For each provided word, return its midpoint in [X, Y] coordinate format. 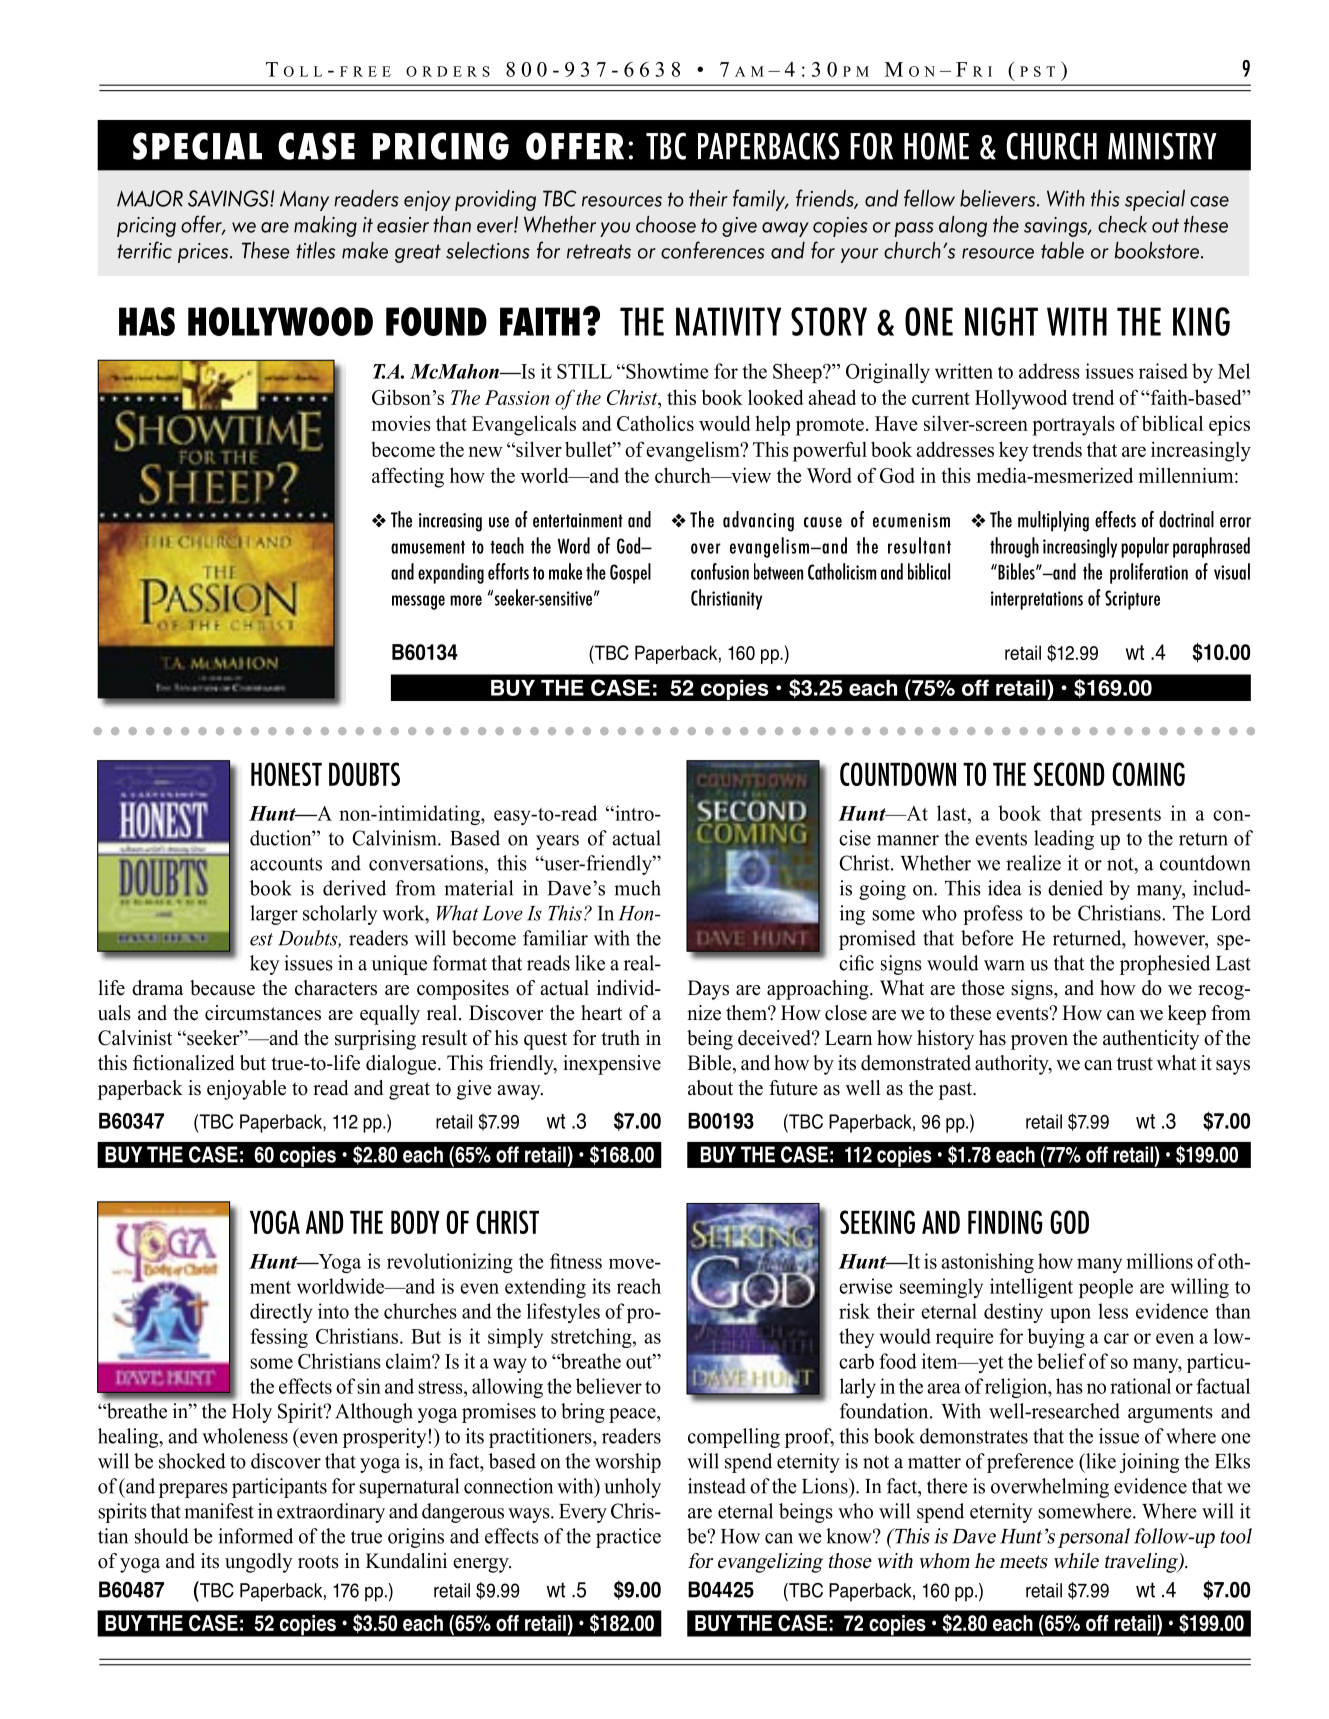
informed [255, 1536]
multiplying [1053, 521]
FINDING [1005, 1222]
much [637, 888]
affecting [408, 477]
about [710, 1088]
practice [628, 1538]
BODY [415, 1222]
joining [1149, 1463]
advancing [758, 521]
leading [1064, 840]
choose [666, 224]
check [1122, 224]
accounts [286, 864]
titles [315, 250]
